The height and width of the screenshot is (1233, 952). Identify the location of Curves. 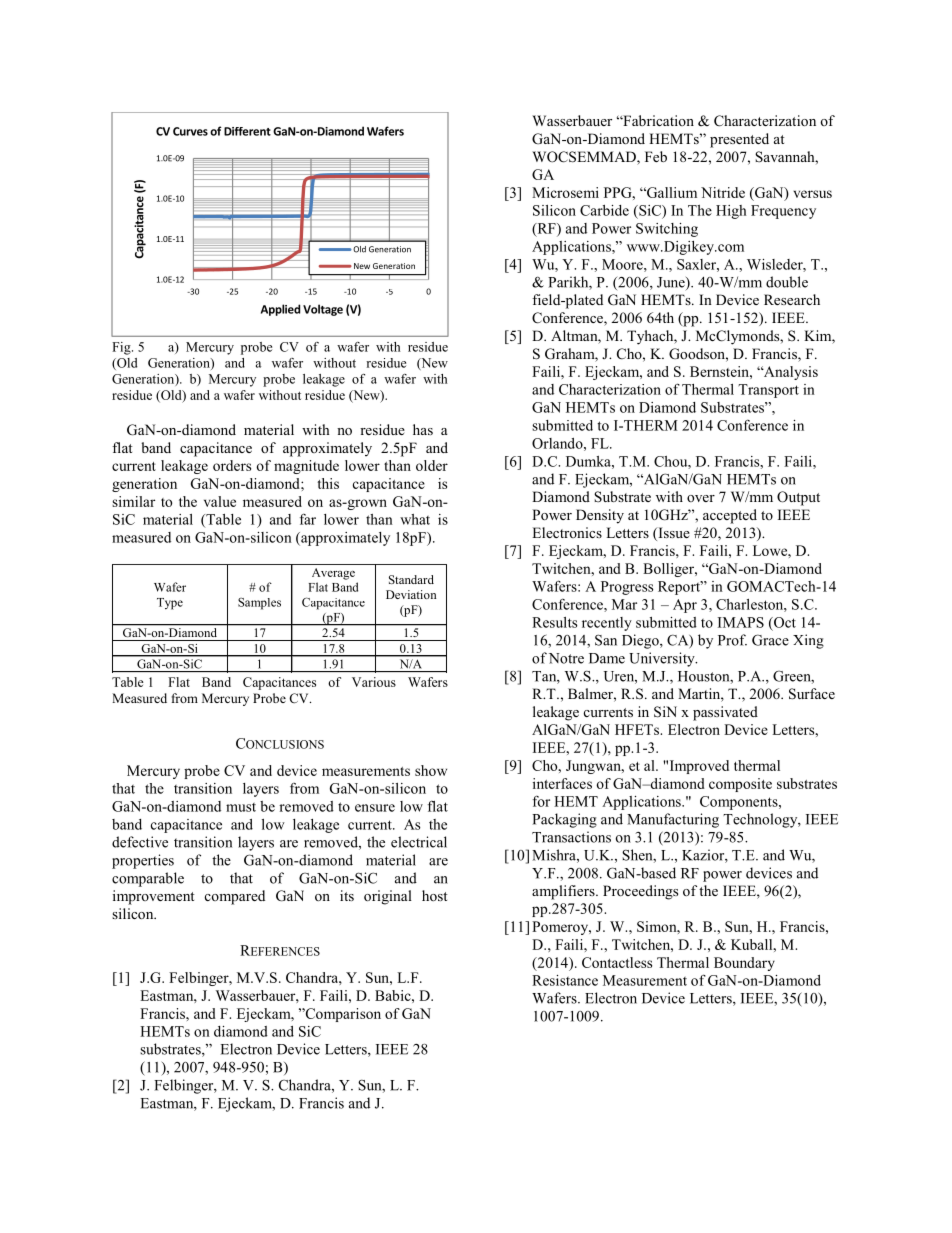
(190, 131).
